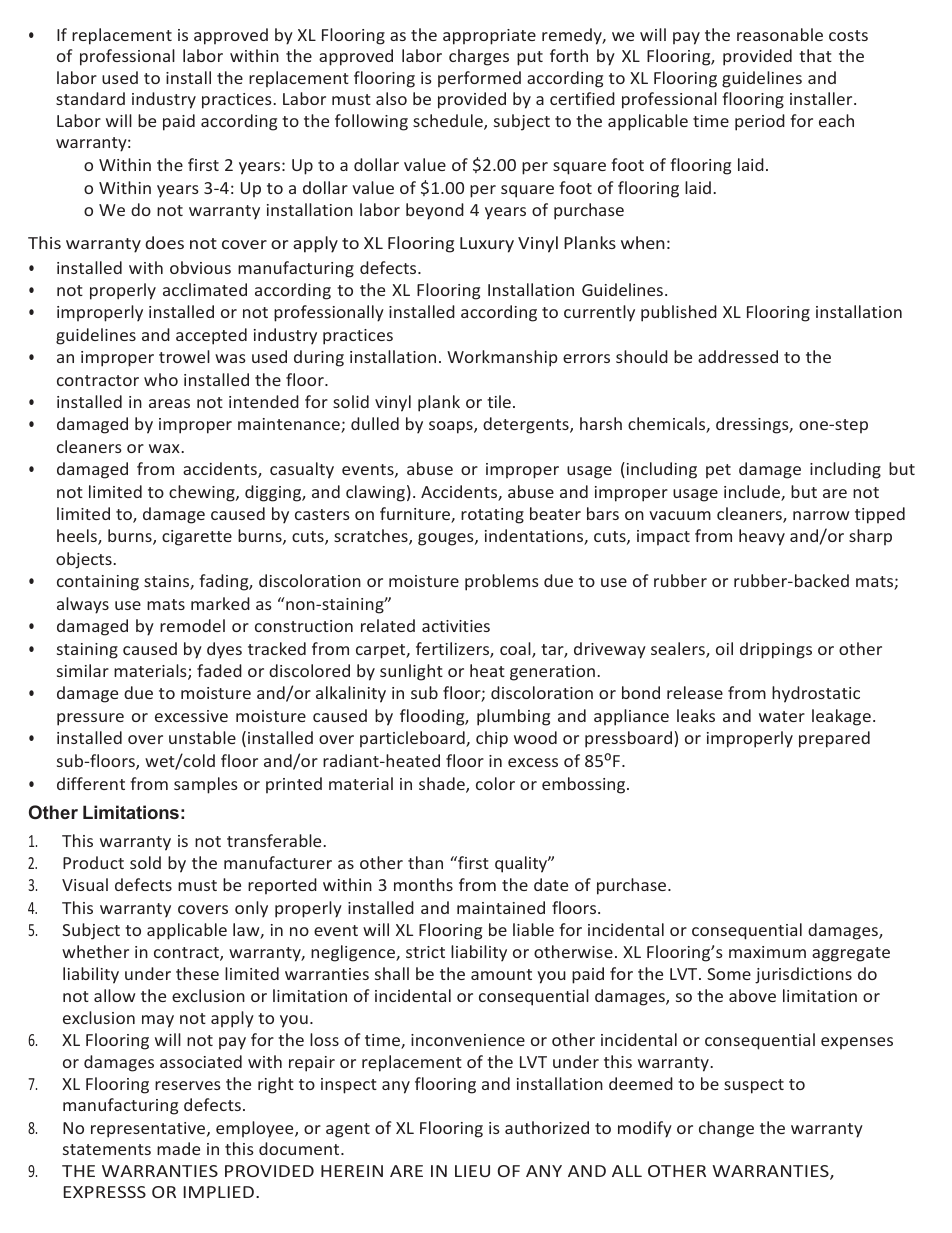 Image resolution: width=952 pixels, height=1233 pixels. Describe the element at coordinates (90, 98) in the image. I see `standard` at that location.
